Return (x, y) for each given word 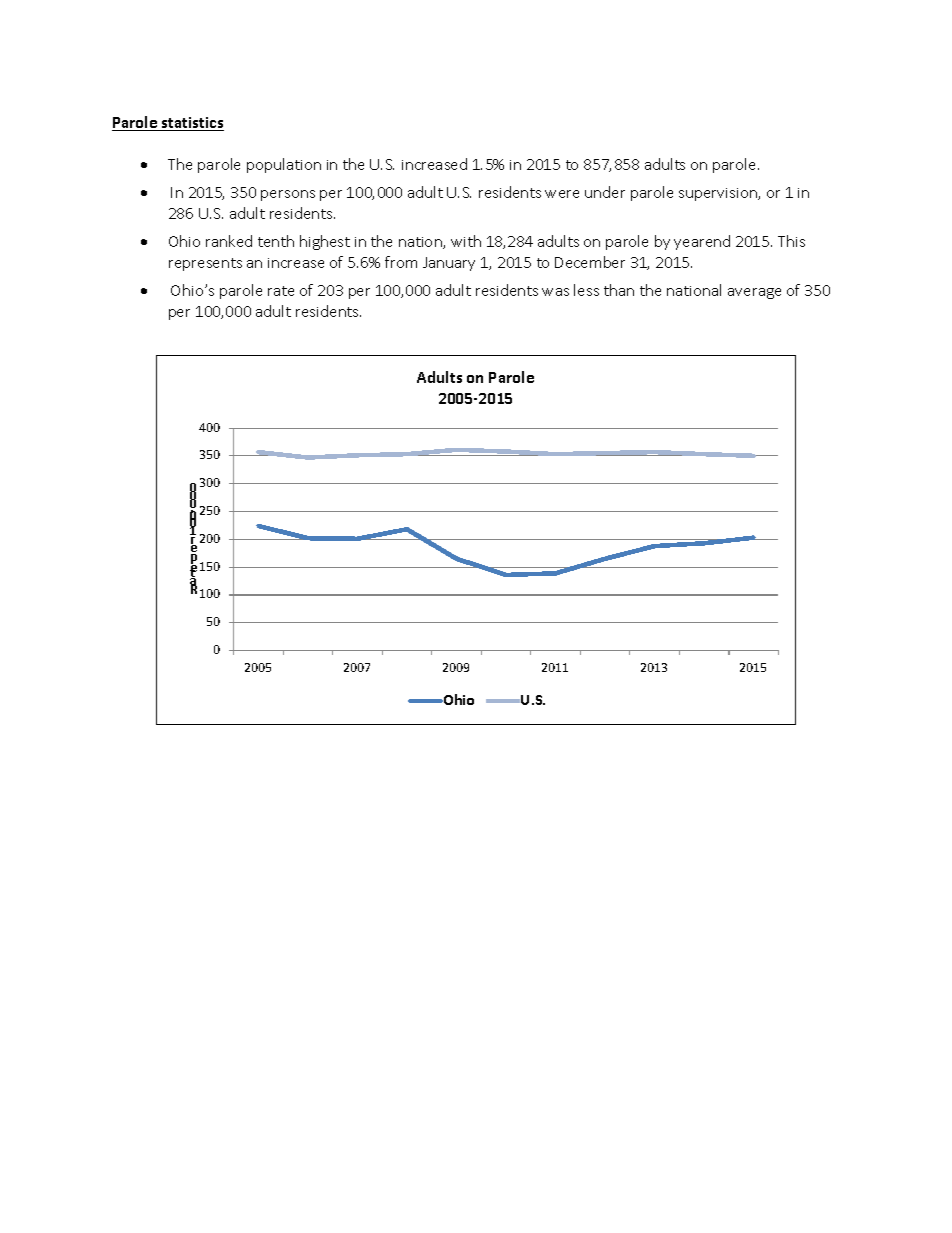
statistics (192, 124)
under (605, 192)
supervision (719, 194)
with (466, 241)
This (791, 241)
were (562, 194)
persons (288, 195)
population (284, 165)
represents (205, 264)
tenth (276, 241)
